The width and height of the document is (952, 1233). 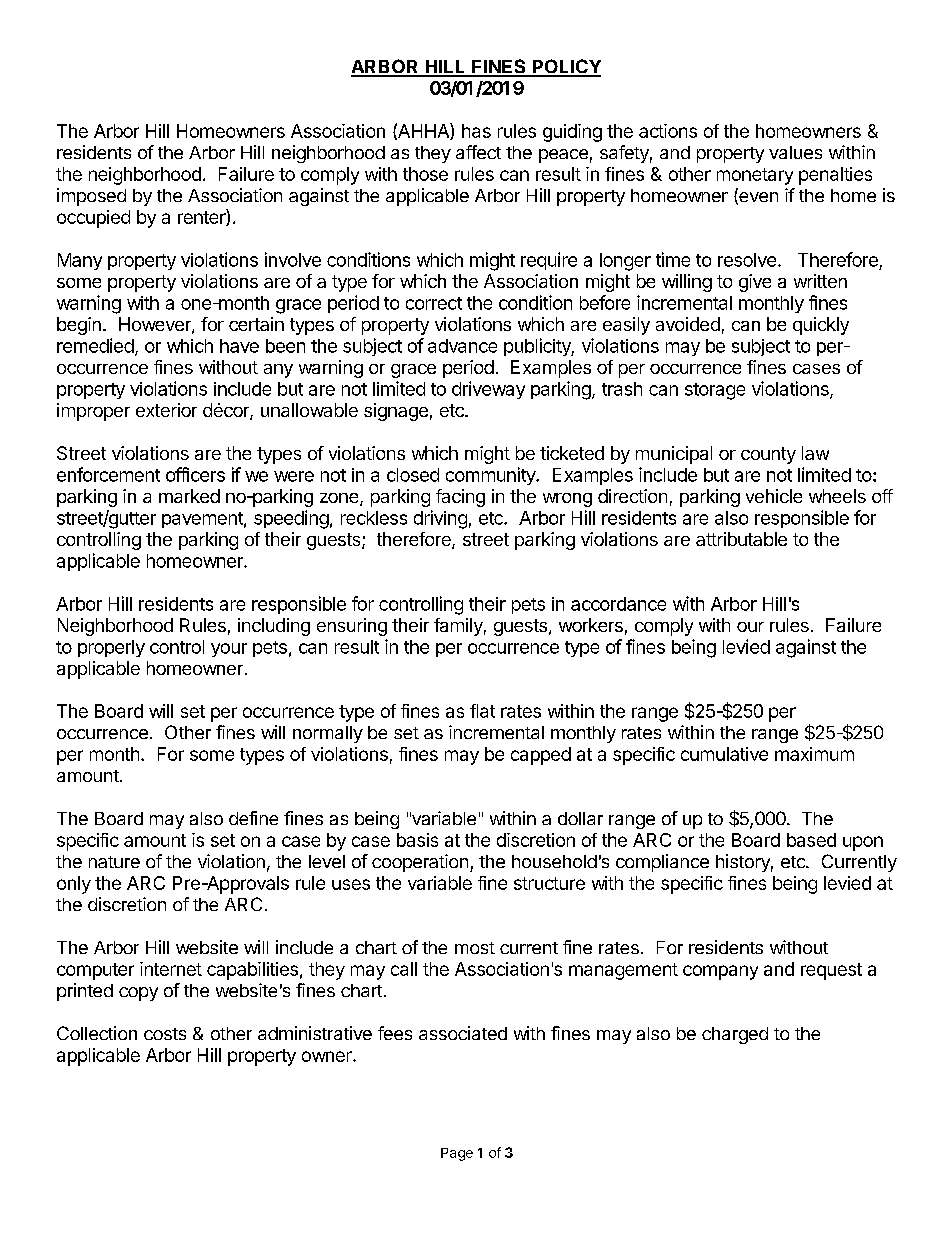 I want to click on has, so click(x=476, y=131).
